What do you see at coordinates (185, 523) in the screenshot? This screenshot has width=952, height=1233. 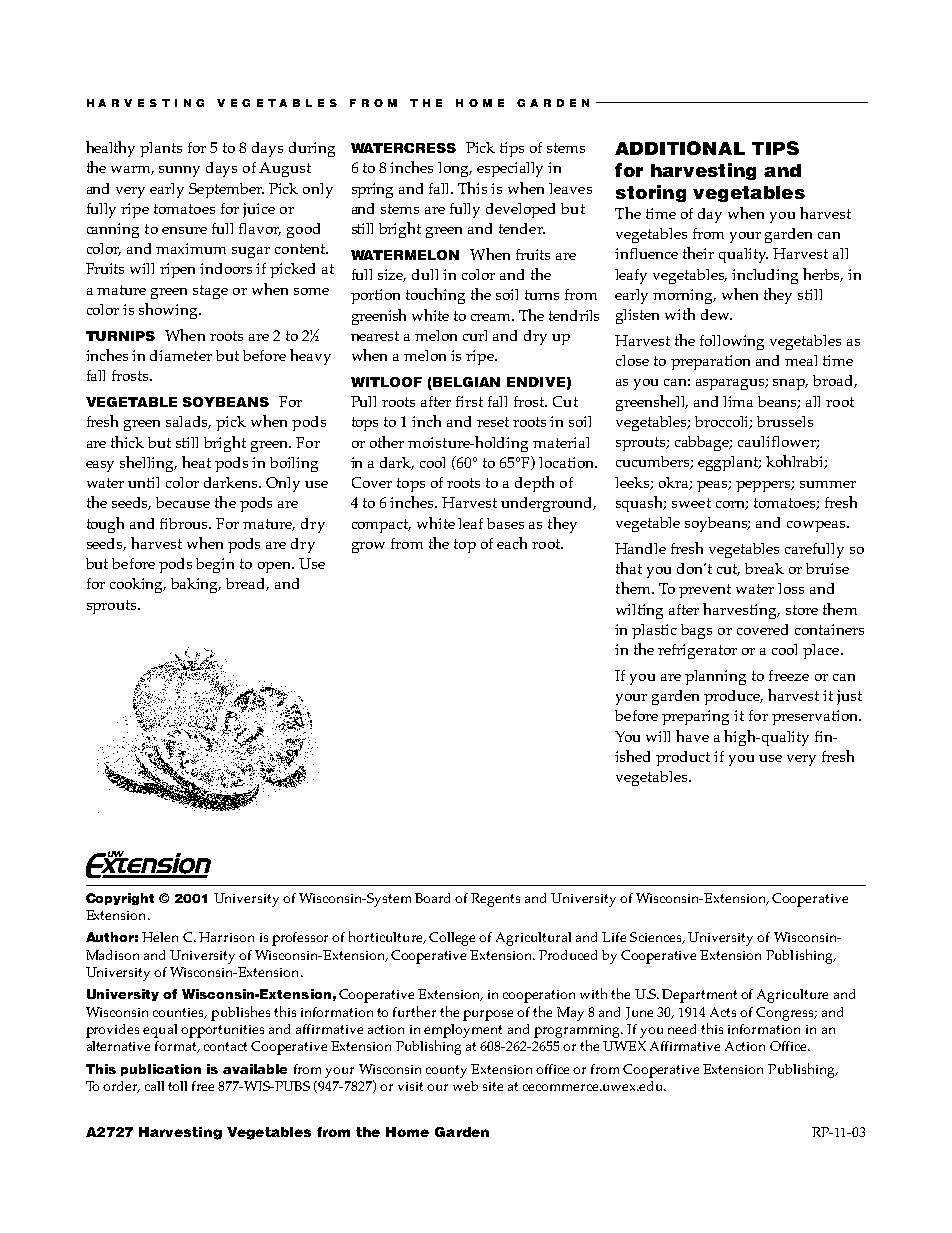 I see `fibrous` at bounding box center [185, 523].
